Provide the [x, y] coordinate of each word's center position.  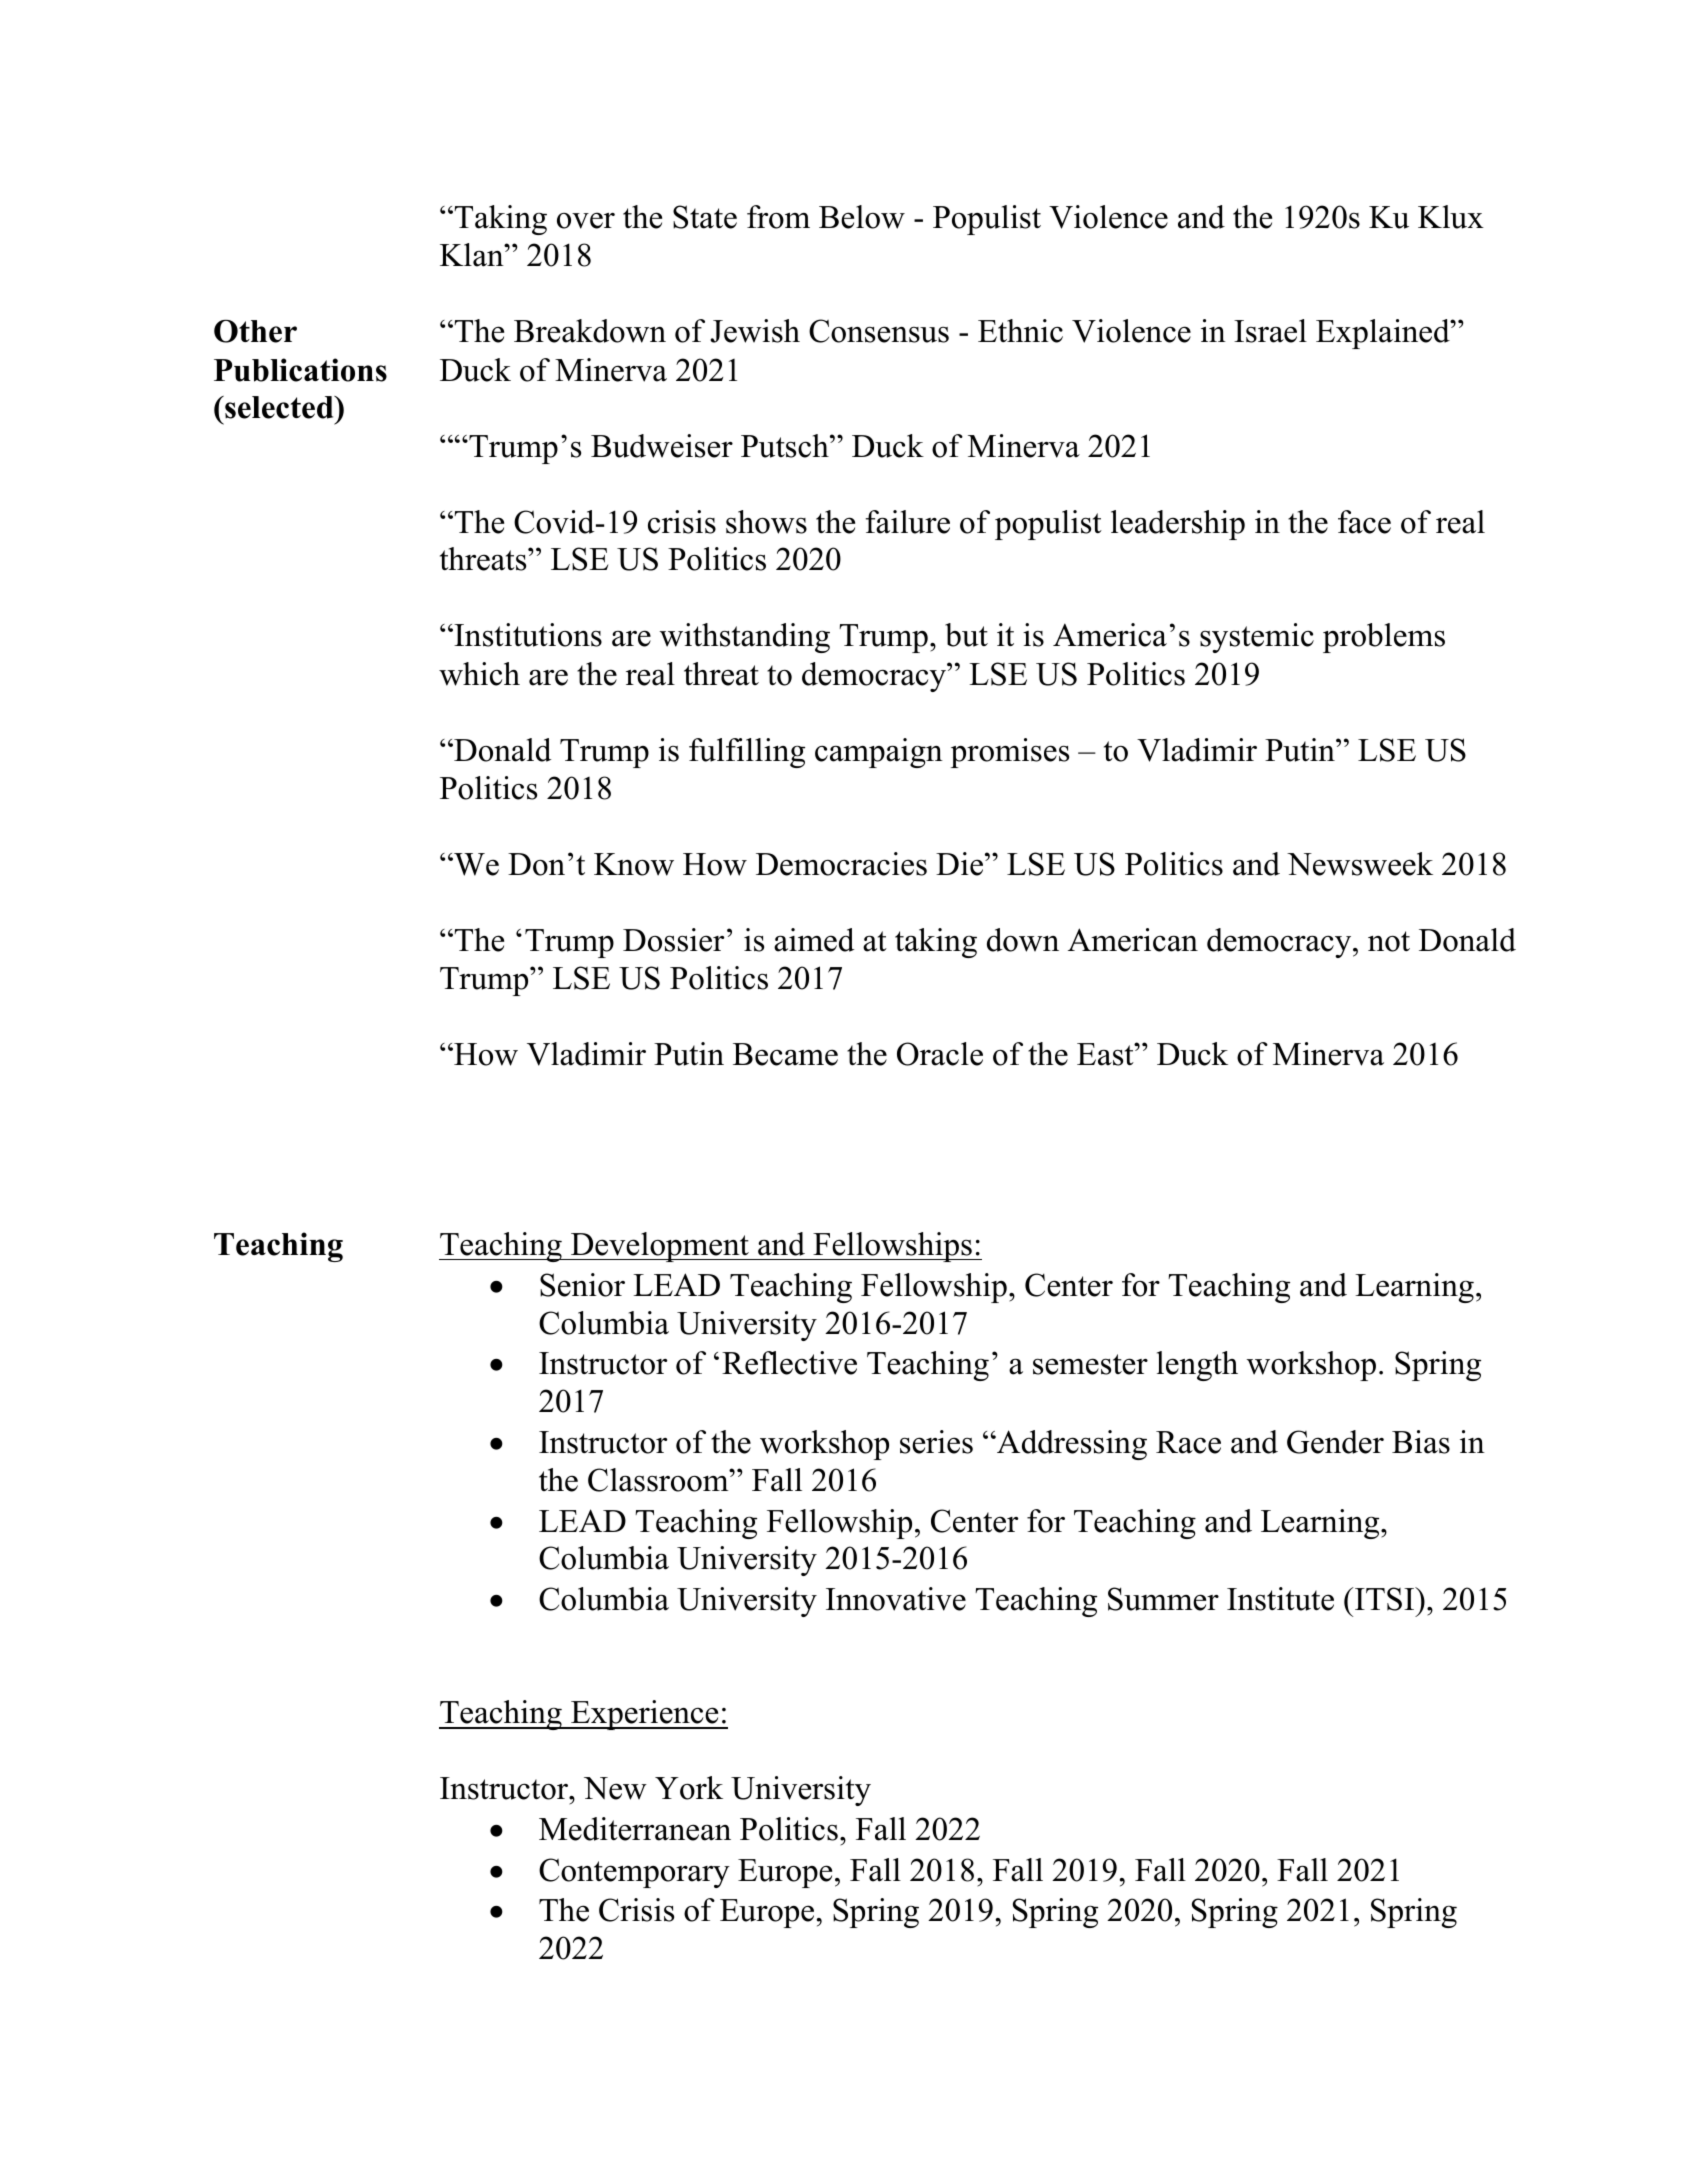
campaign [879, 753]
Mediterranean [635, 1829]
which [479, 674]
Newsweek [1360, 864]
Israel [1270, 331]
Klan [473, 255]
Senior [582, 1285]
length [1197, 1366]
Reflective [789, 1363]
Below [862, 217]
